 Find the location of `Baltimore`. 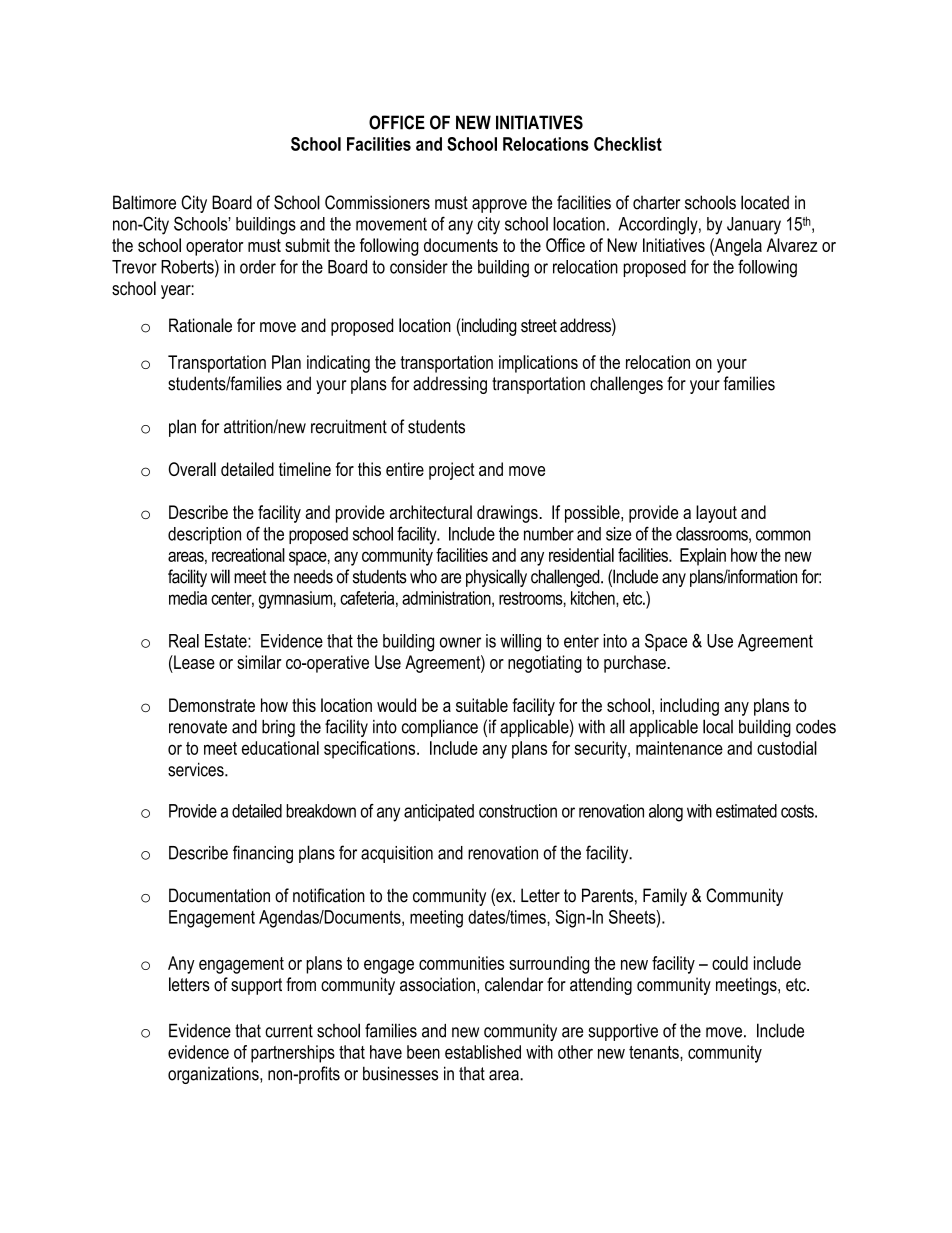

Baltimore is located at coordinates (144, 202).
